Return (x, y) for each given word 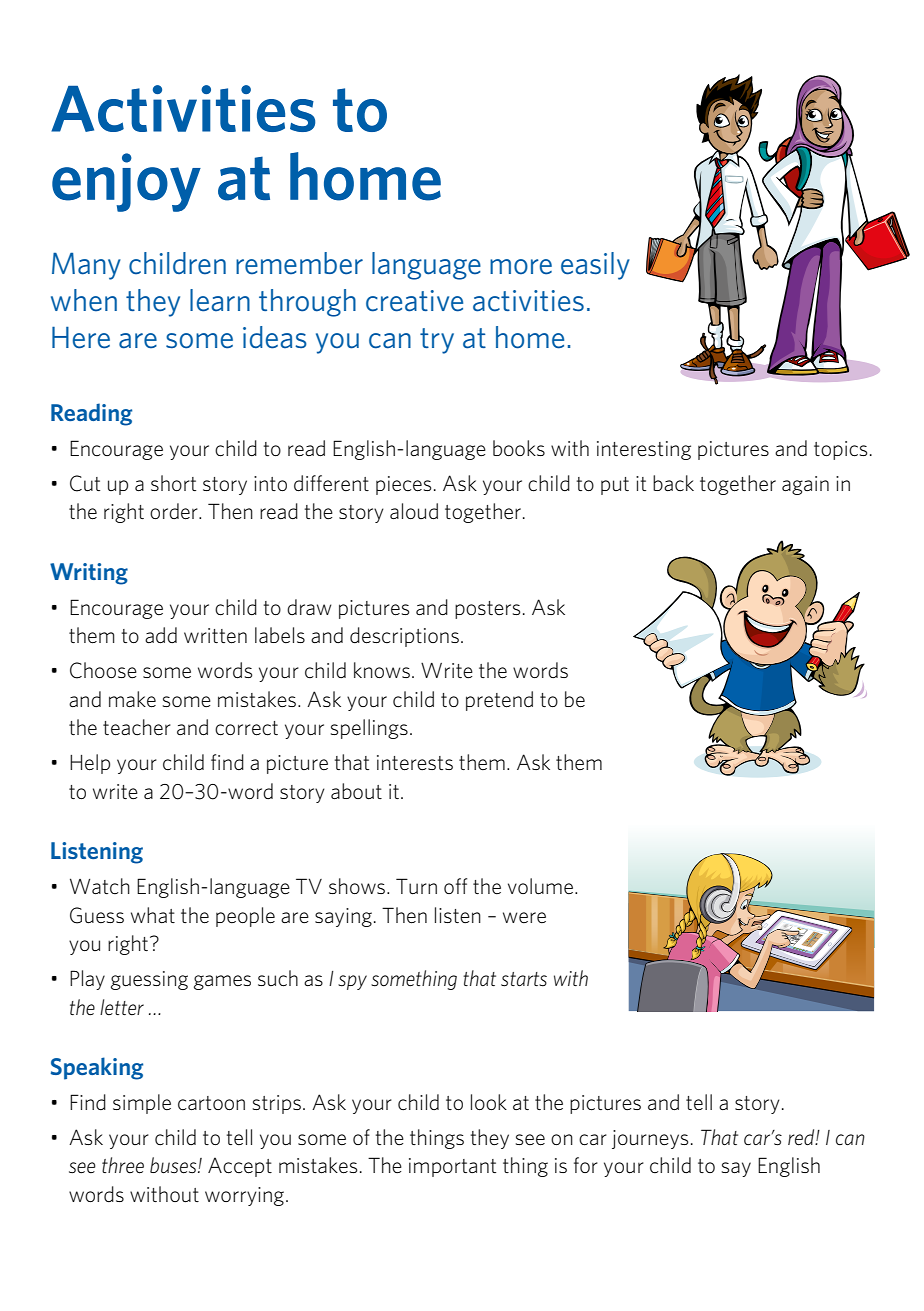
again (805, 485)
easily (595, 266)
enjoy (126, 182)
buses (174, 1165)
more (521, 267)
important (452, 1167)
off (455, 886)
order (175, 511)
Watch (100, 886)
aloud (414, 511)
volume (540, 886)
